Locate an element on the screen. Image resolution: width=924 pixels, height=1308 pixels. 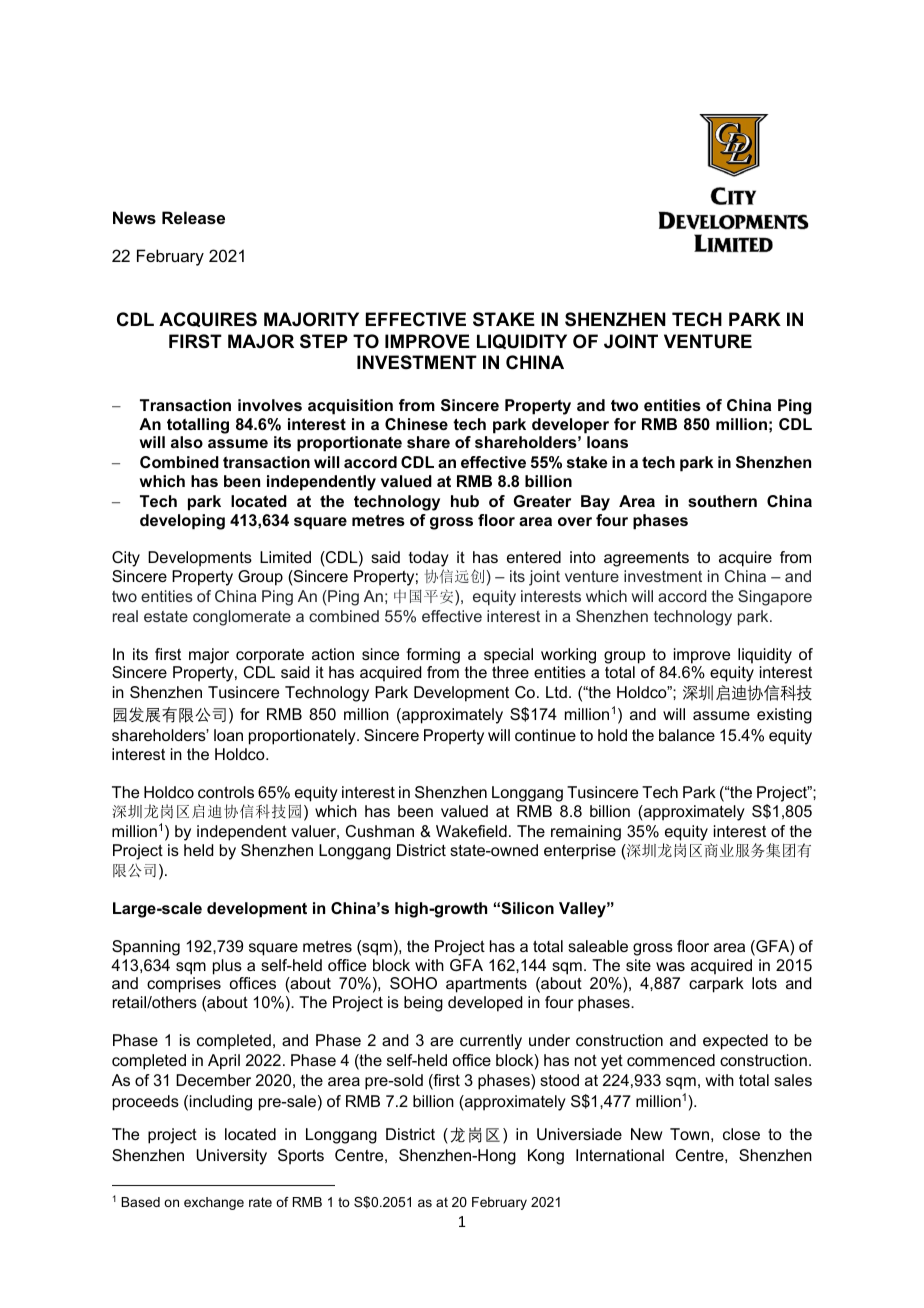
University is located at coordinates (231, 1157).
